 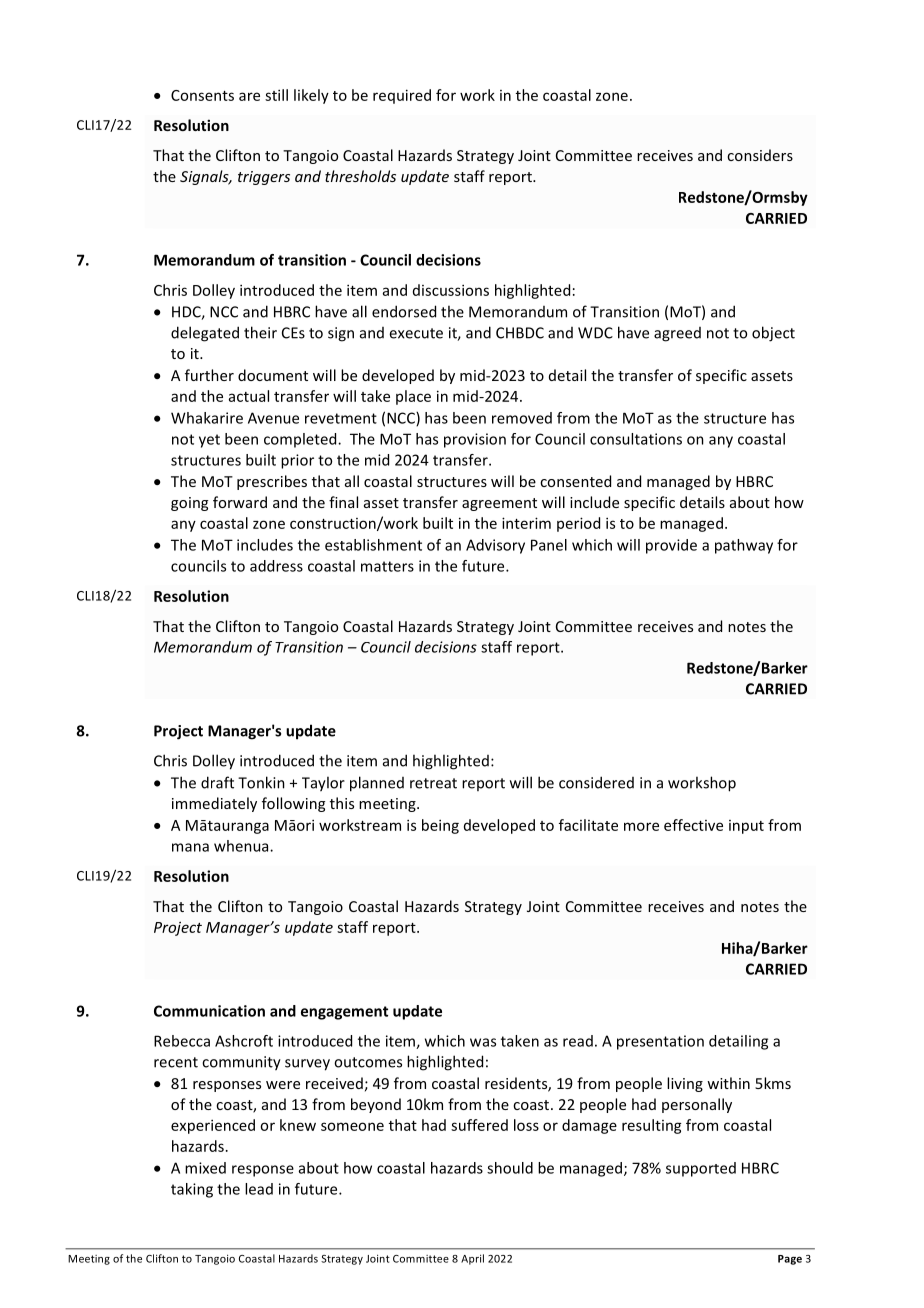 What do you see at coordinates (440, 826) in the screenshot?
I see `being` at bounding box center [440, 826].
